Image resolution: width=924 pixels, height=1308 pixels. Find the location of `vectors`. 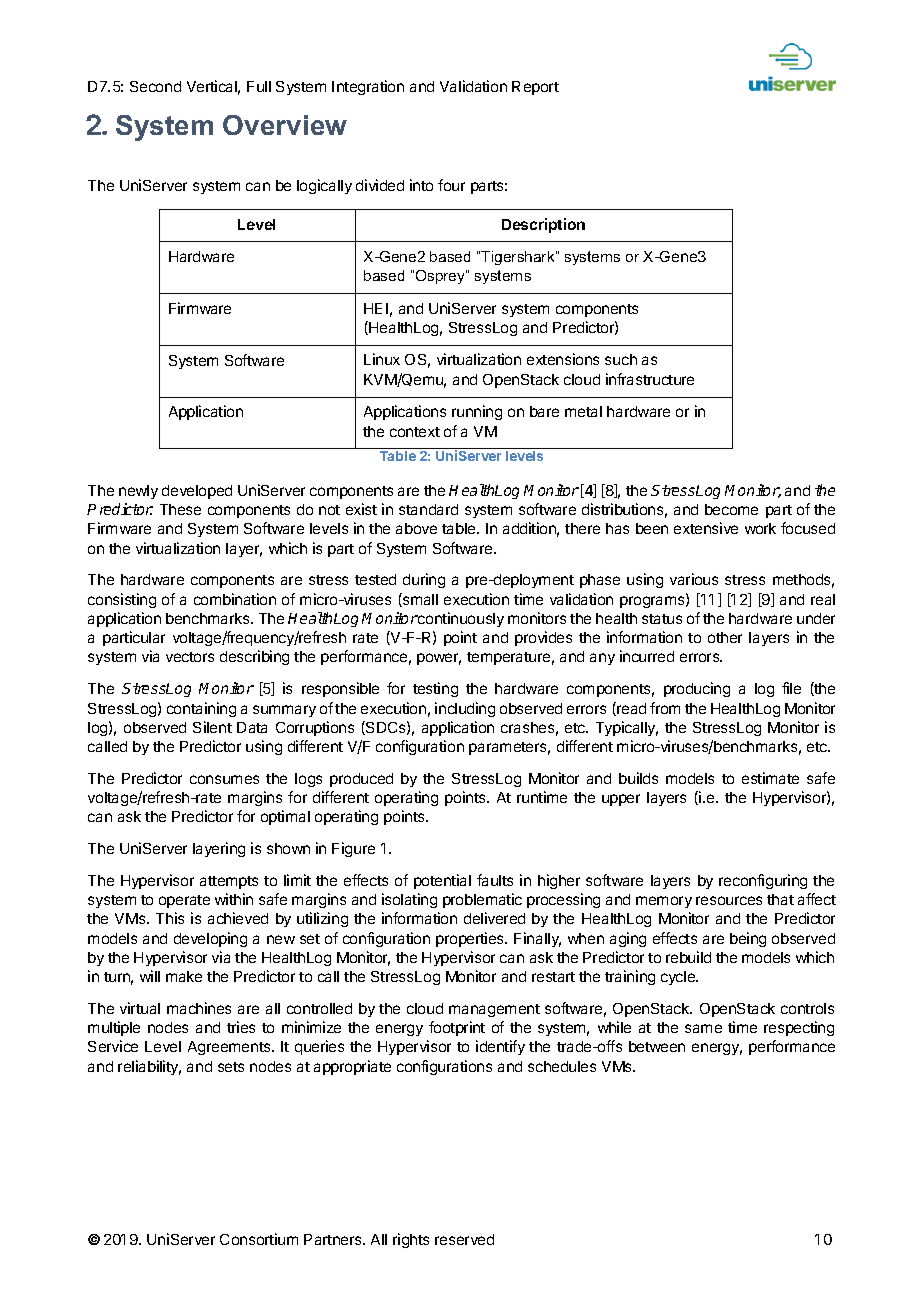

vectors is located at coordinates (190, 657).
